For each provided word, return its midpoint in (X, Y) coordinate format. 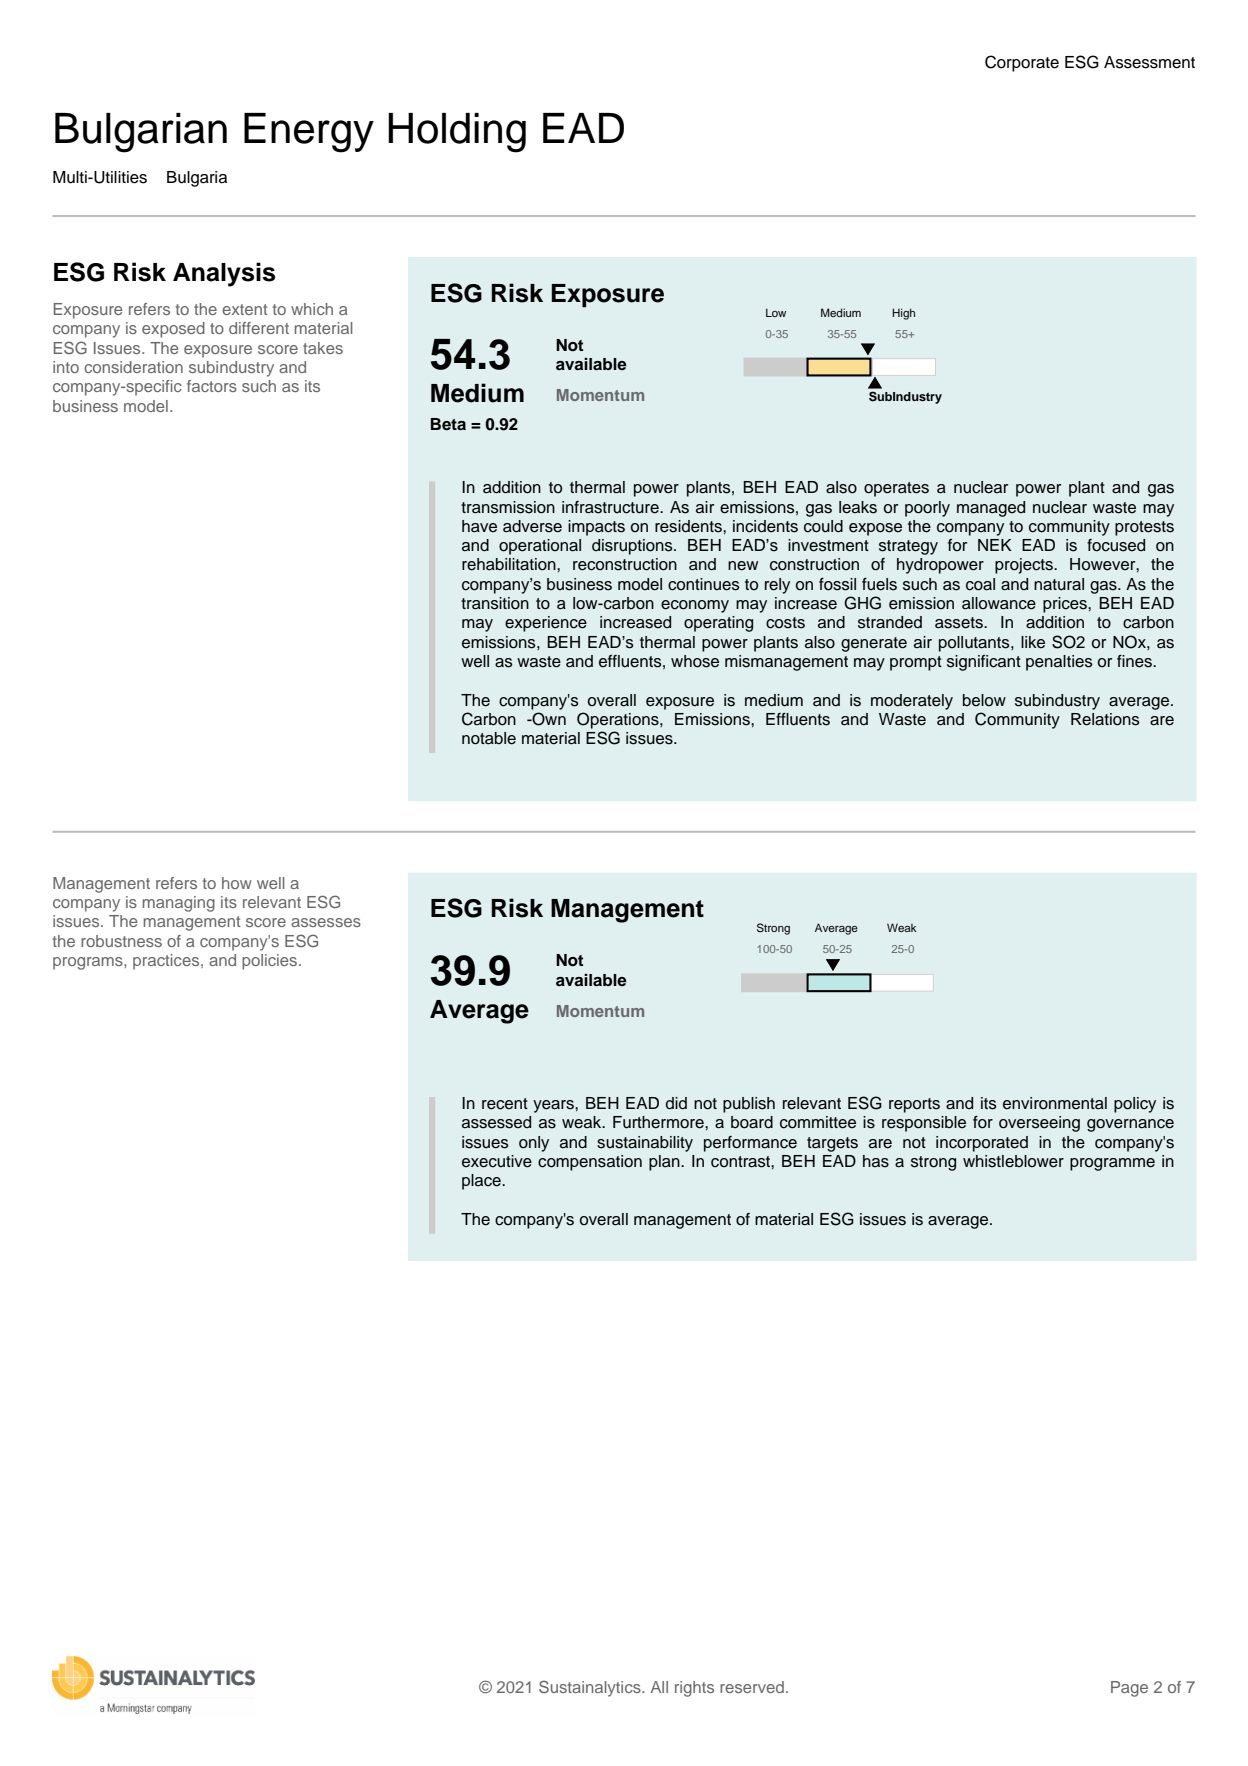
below (984, 700)
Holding (457, 133)
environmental (1055, 1103)
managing (179, 904)
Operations (619, 720)
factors (212, 386)
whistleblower (1013, 1161)
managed (991, 509)
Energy (309, 133)
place (482, 1182)
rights (694, 1689)
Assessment (1149, 62)
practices (167, 962)
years (554, 1106)
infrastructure (611, 507)
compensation (590, 1163)
